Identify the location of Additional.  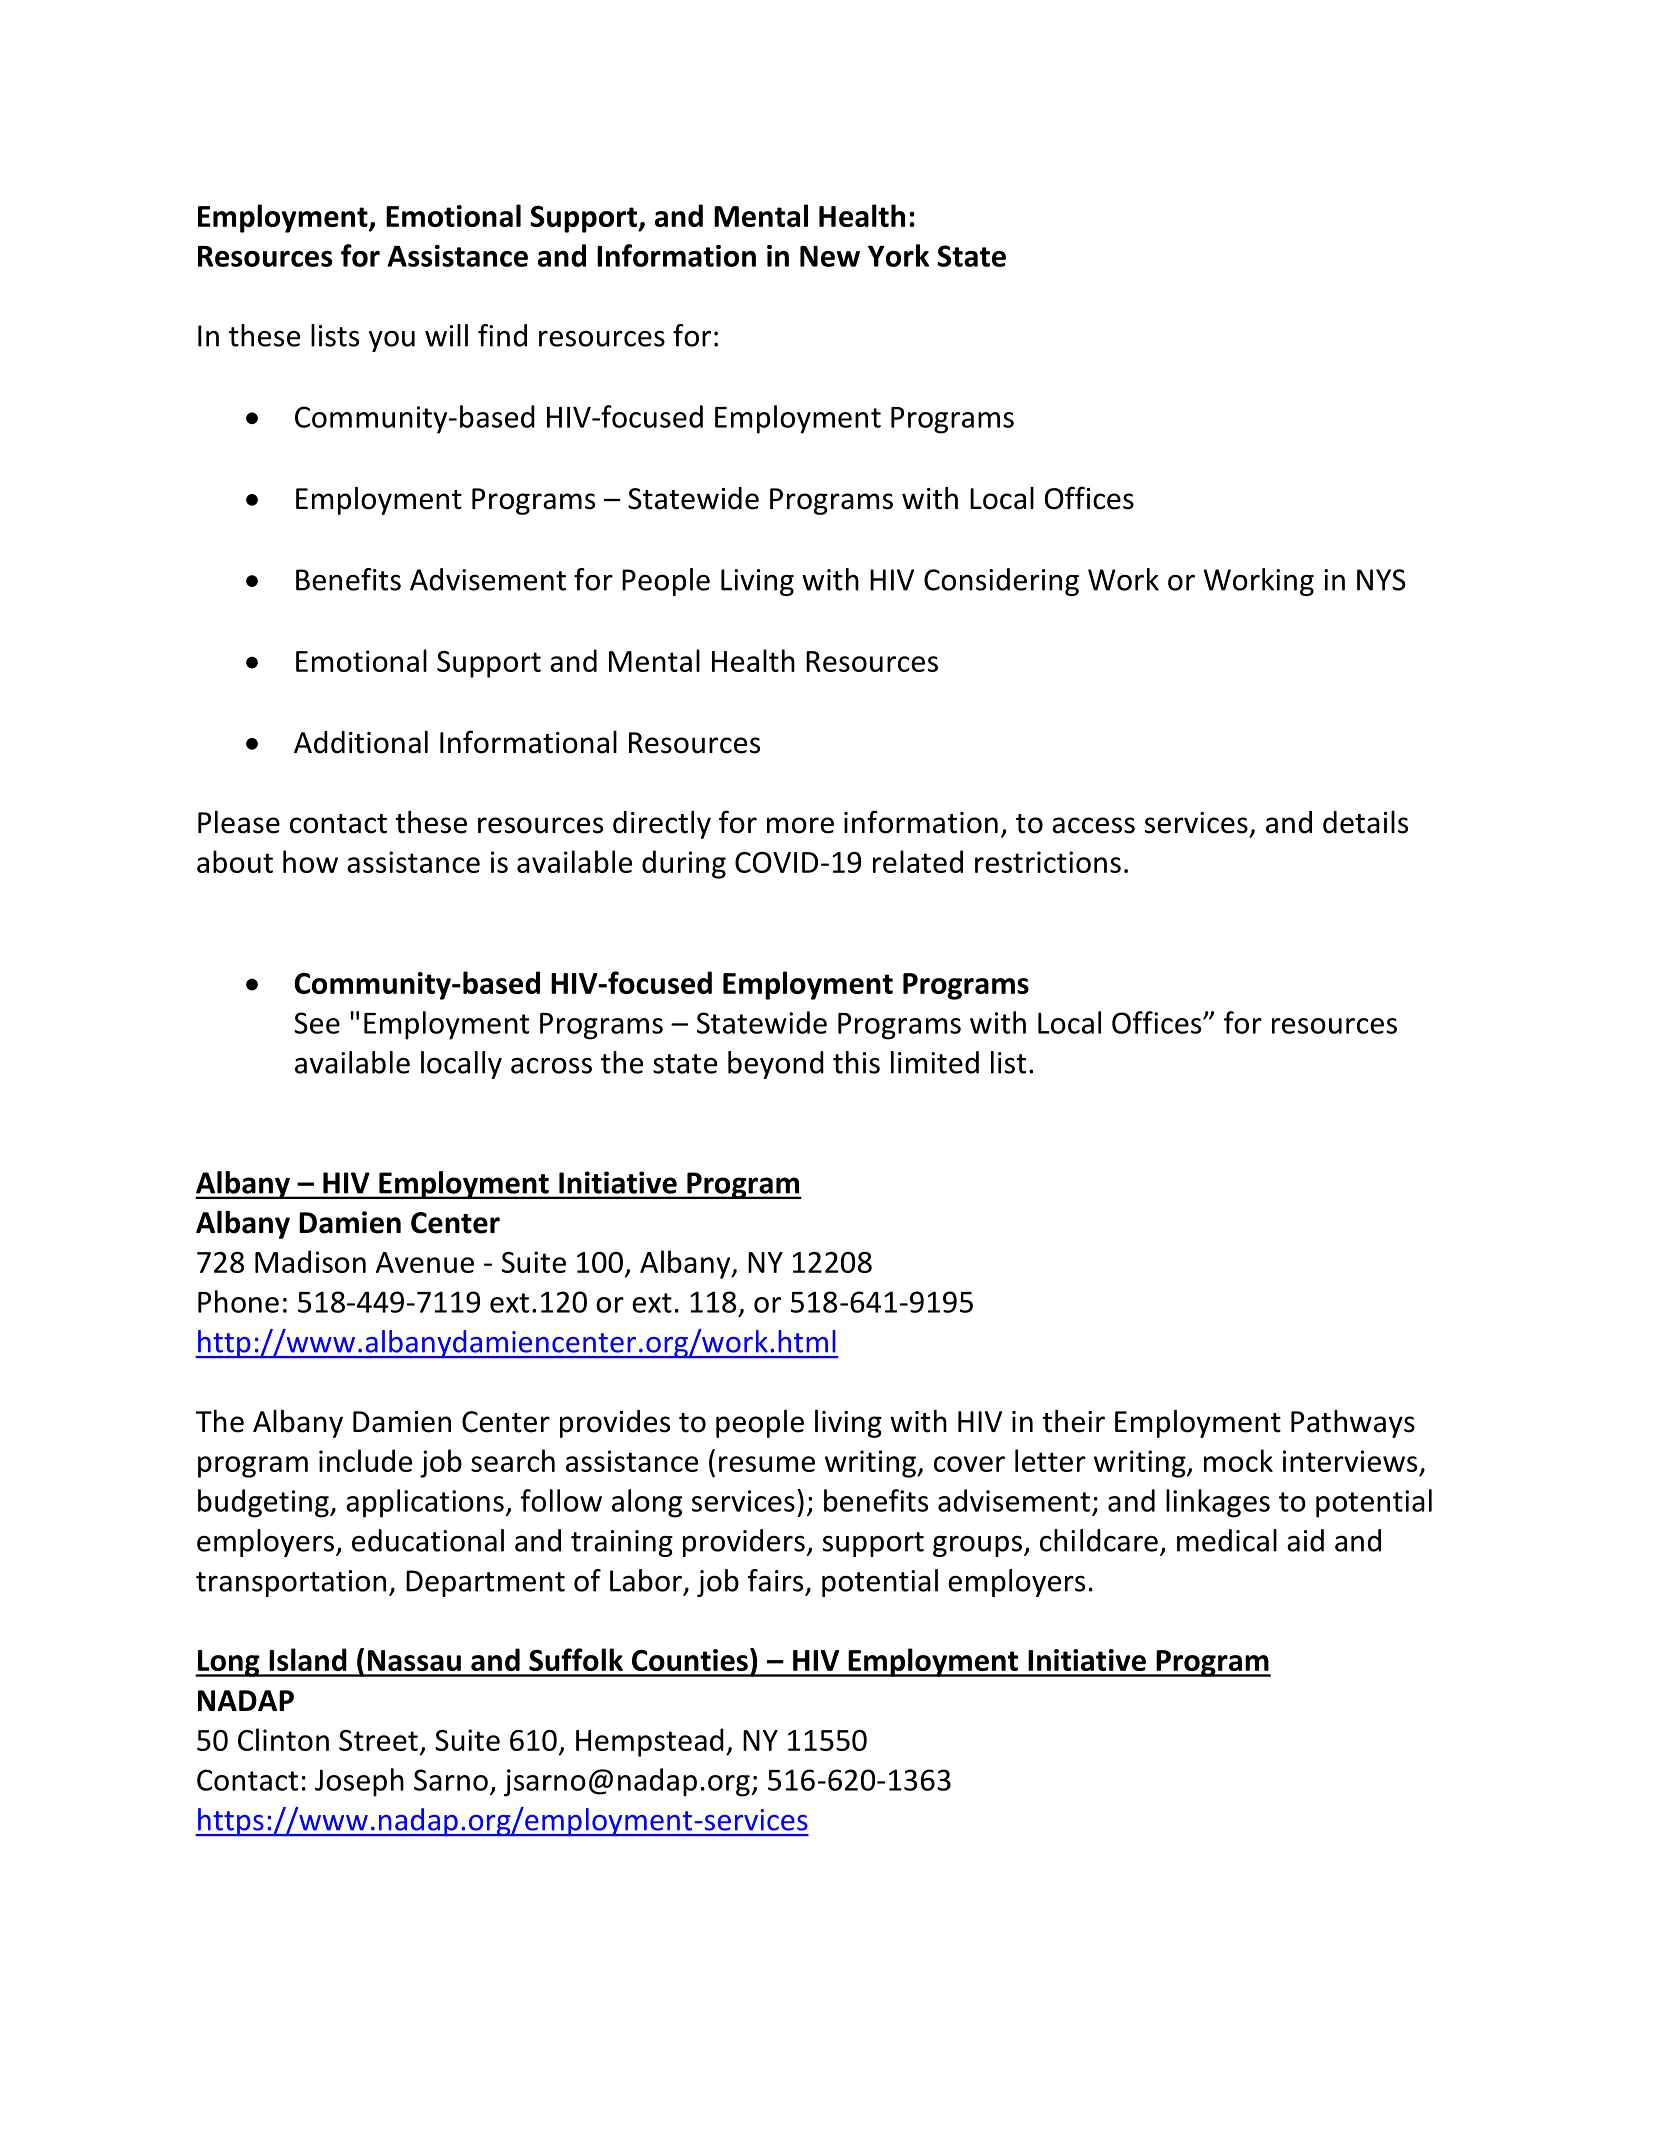
(361, 742).
